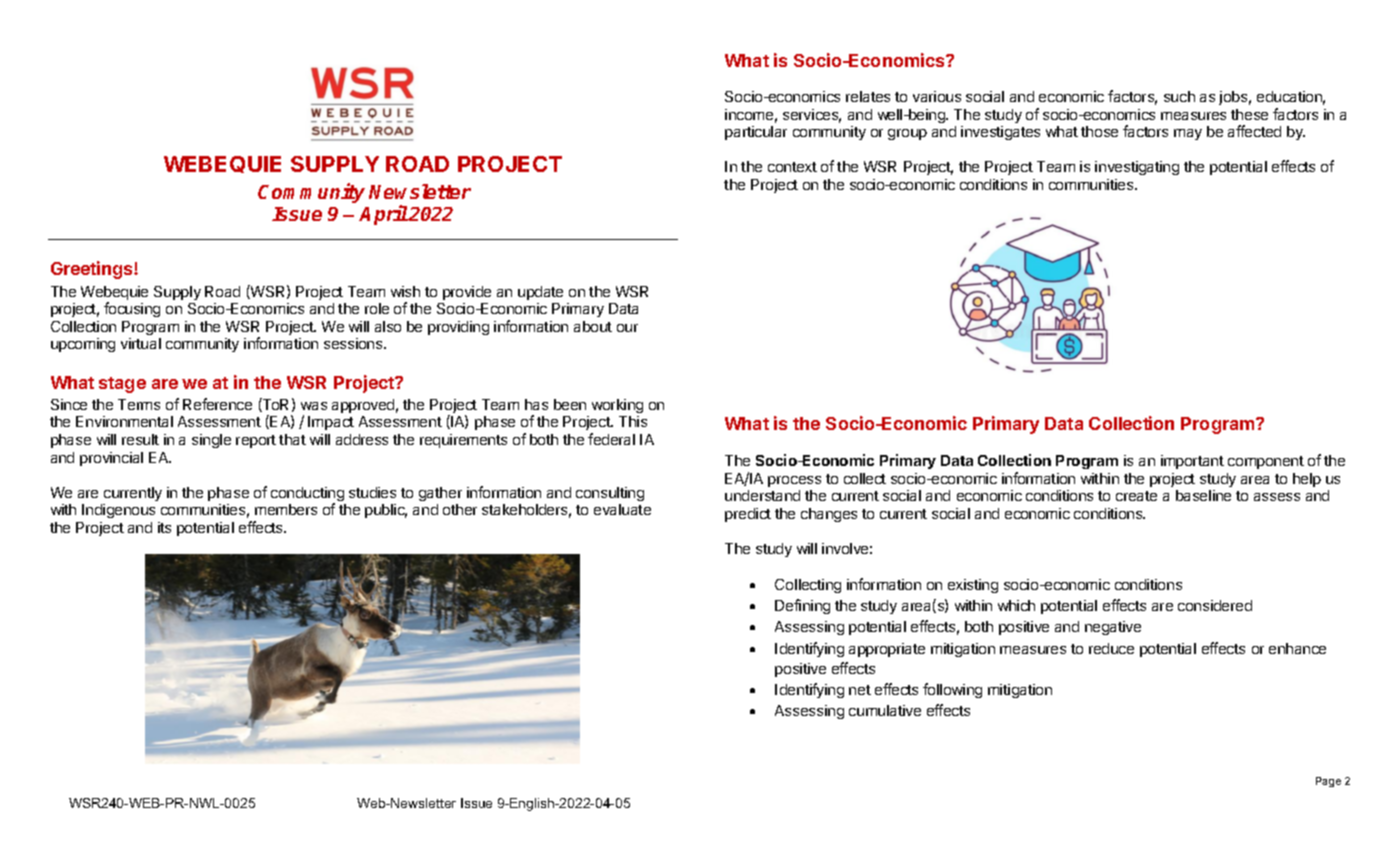 The width and height of the screenshot is (1400, 850). I want to click on baseline, so click(1203, 495).
